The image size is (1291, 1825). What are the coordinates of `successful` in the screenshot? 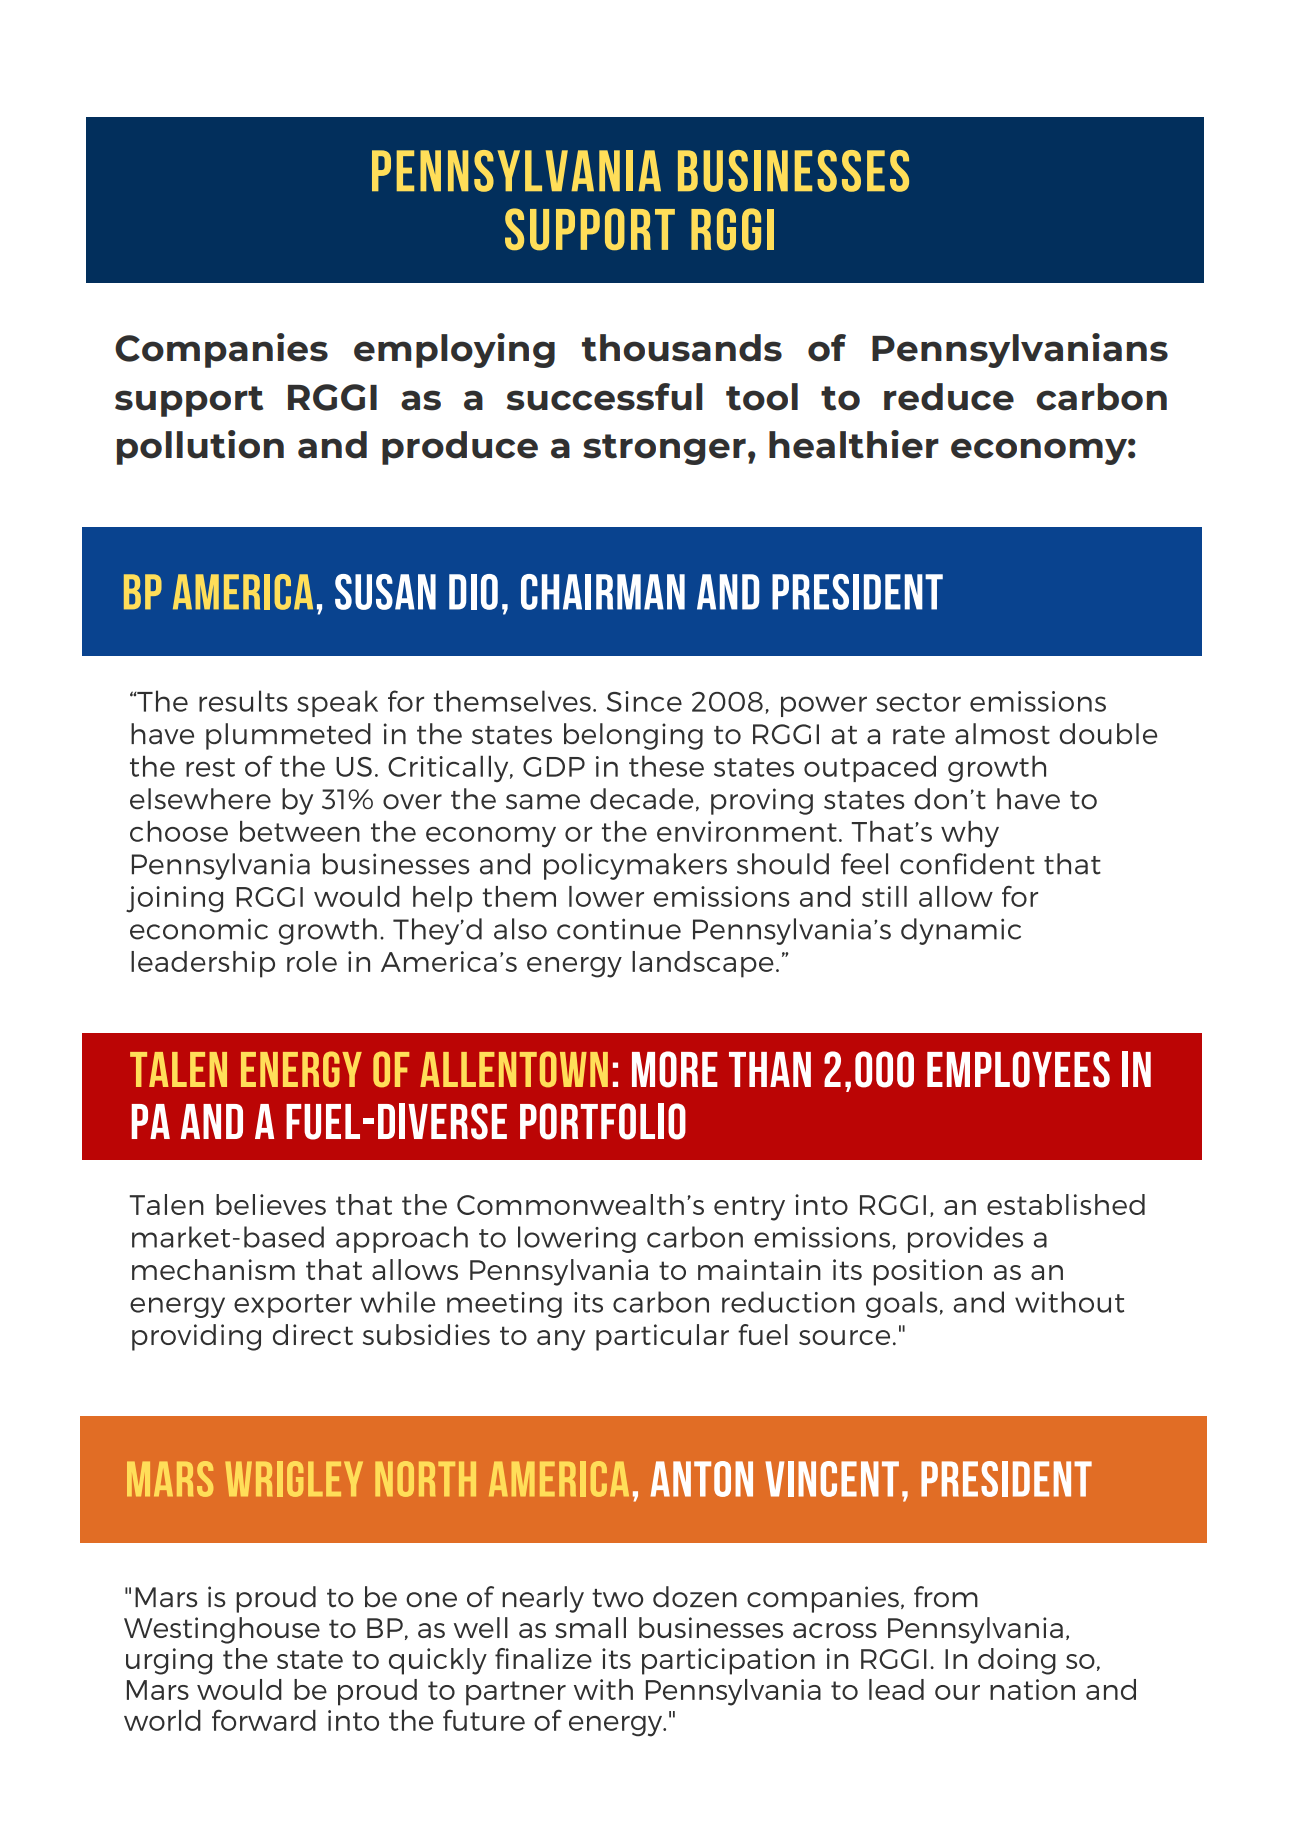 It's located at (605, 397).
